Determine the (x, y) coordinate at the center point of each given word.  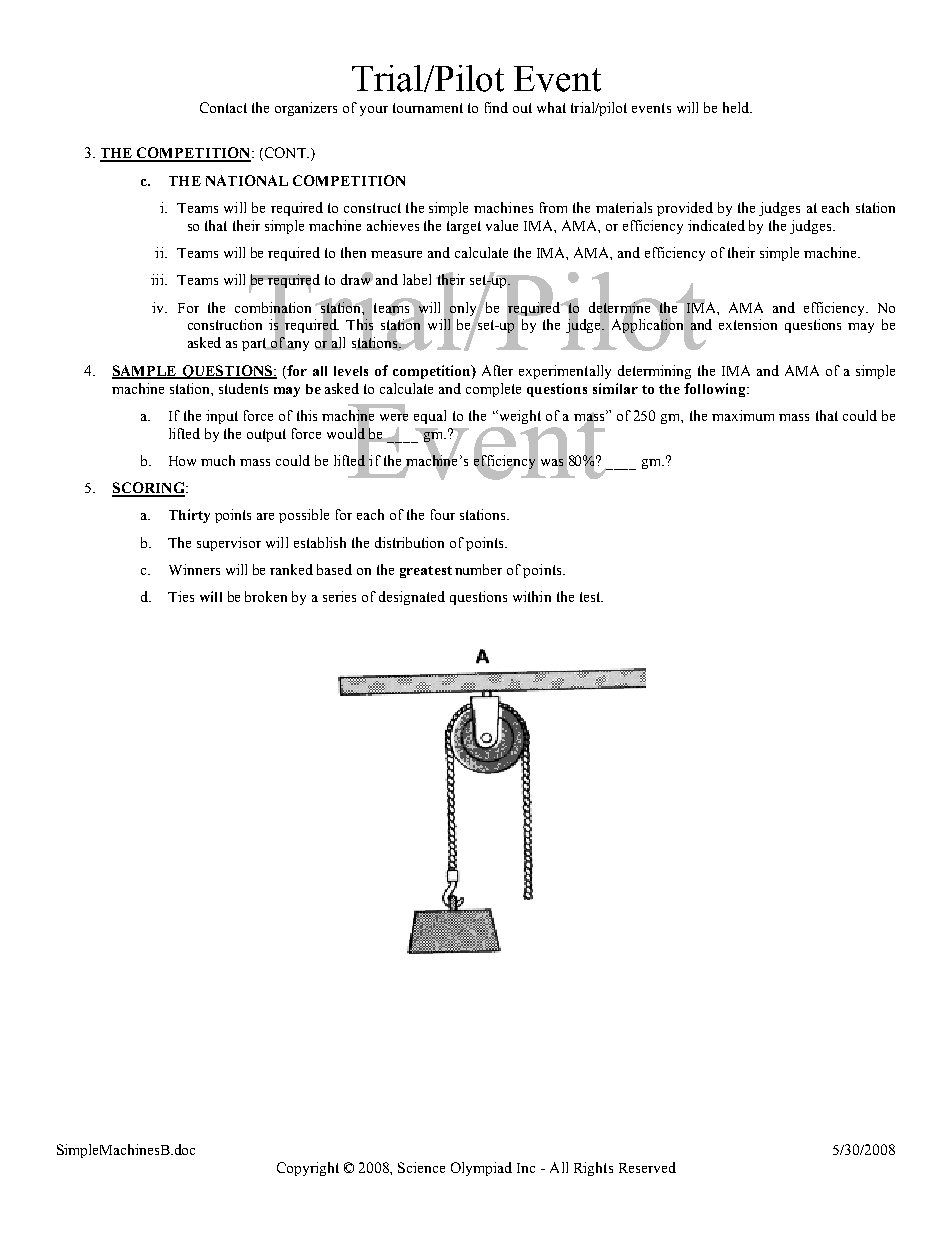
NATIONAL (247, 180)
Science (421, 1167)
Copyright (308, 1169)
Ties (181, 596)
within (532, 596)
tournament (428, 108)
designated (412, 598)
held (737, 107)
